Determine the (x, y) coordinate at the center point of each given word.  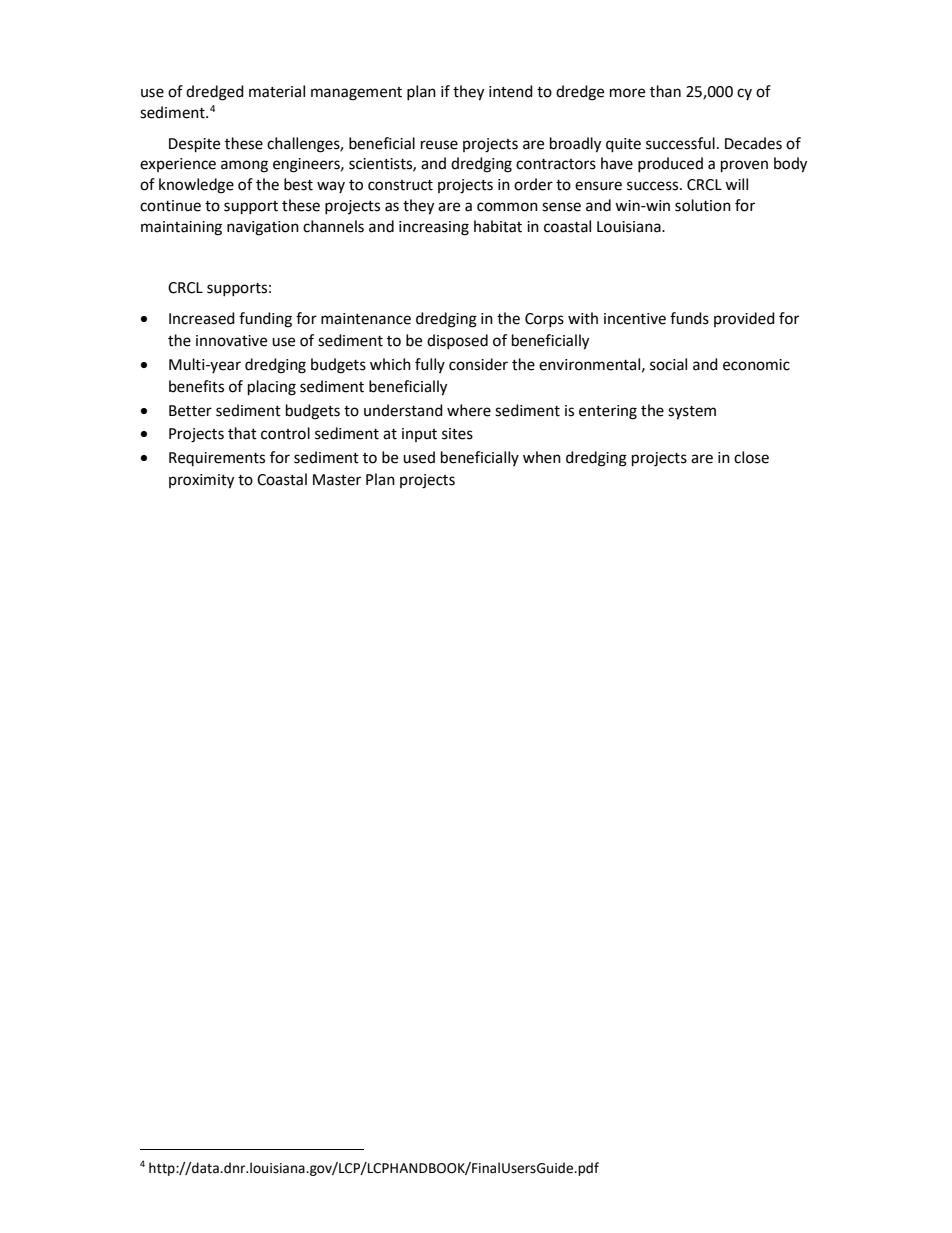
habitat (498, 226)
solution (703, 205)
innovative (231, 341)
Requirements (217, 459)
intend (511, 91)
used (419, 457)
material (277, 91)
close (751, 457)
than (665, 91)
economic (756, 365)
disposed (457, 341)
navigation (263, 228)
